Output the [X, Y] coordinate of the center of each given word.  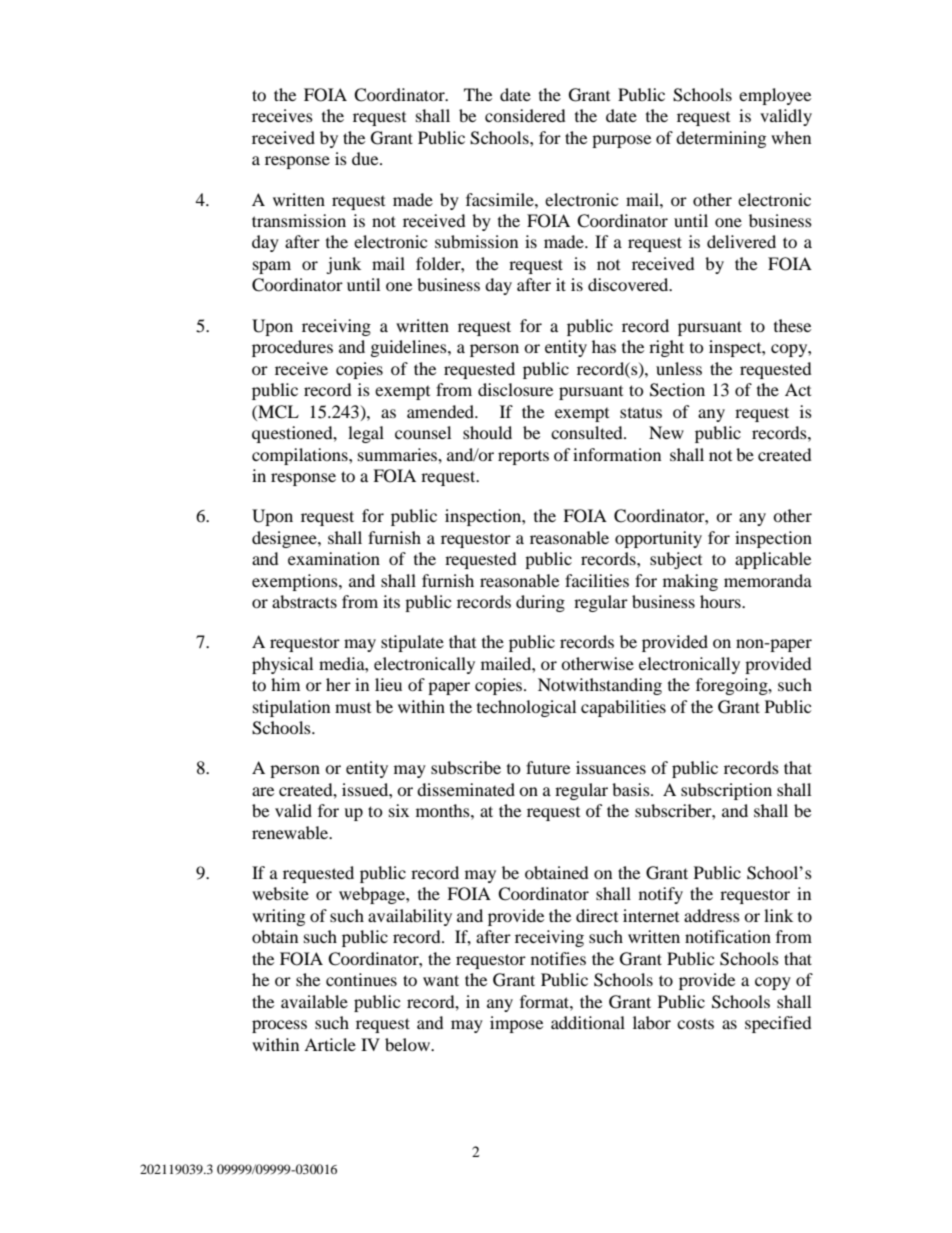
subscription [726, 791]
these [792, 325]
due [366, 158]
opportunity [658, 539]
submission [476, 241]
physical [282, 665]
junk [343, 265]
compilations [301, 456]
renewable [291, 832]
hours [721, 601]
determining [721, 139]
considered [525, 115]
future [548, 767]
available [314, 1001]
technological [526, 708]
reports [523, 458]
